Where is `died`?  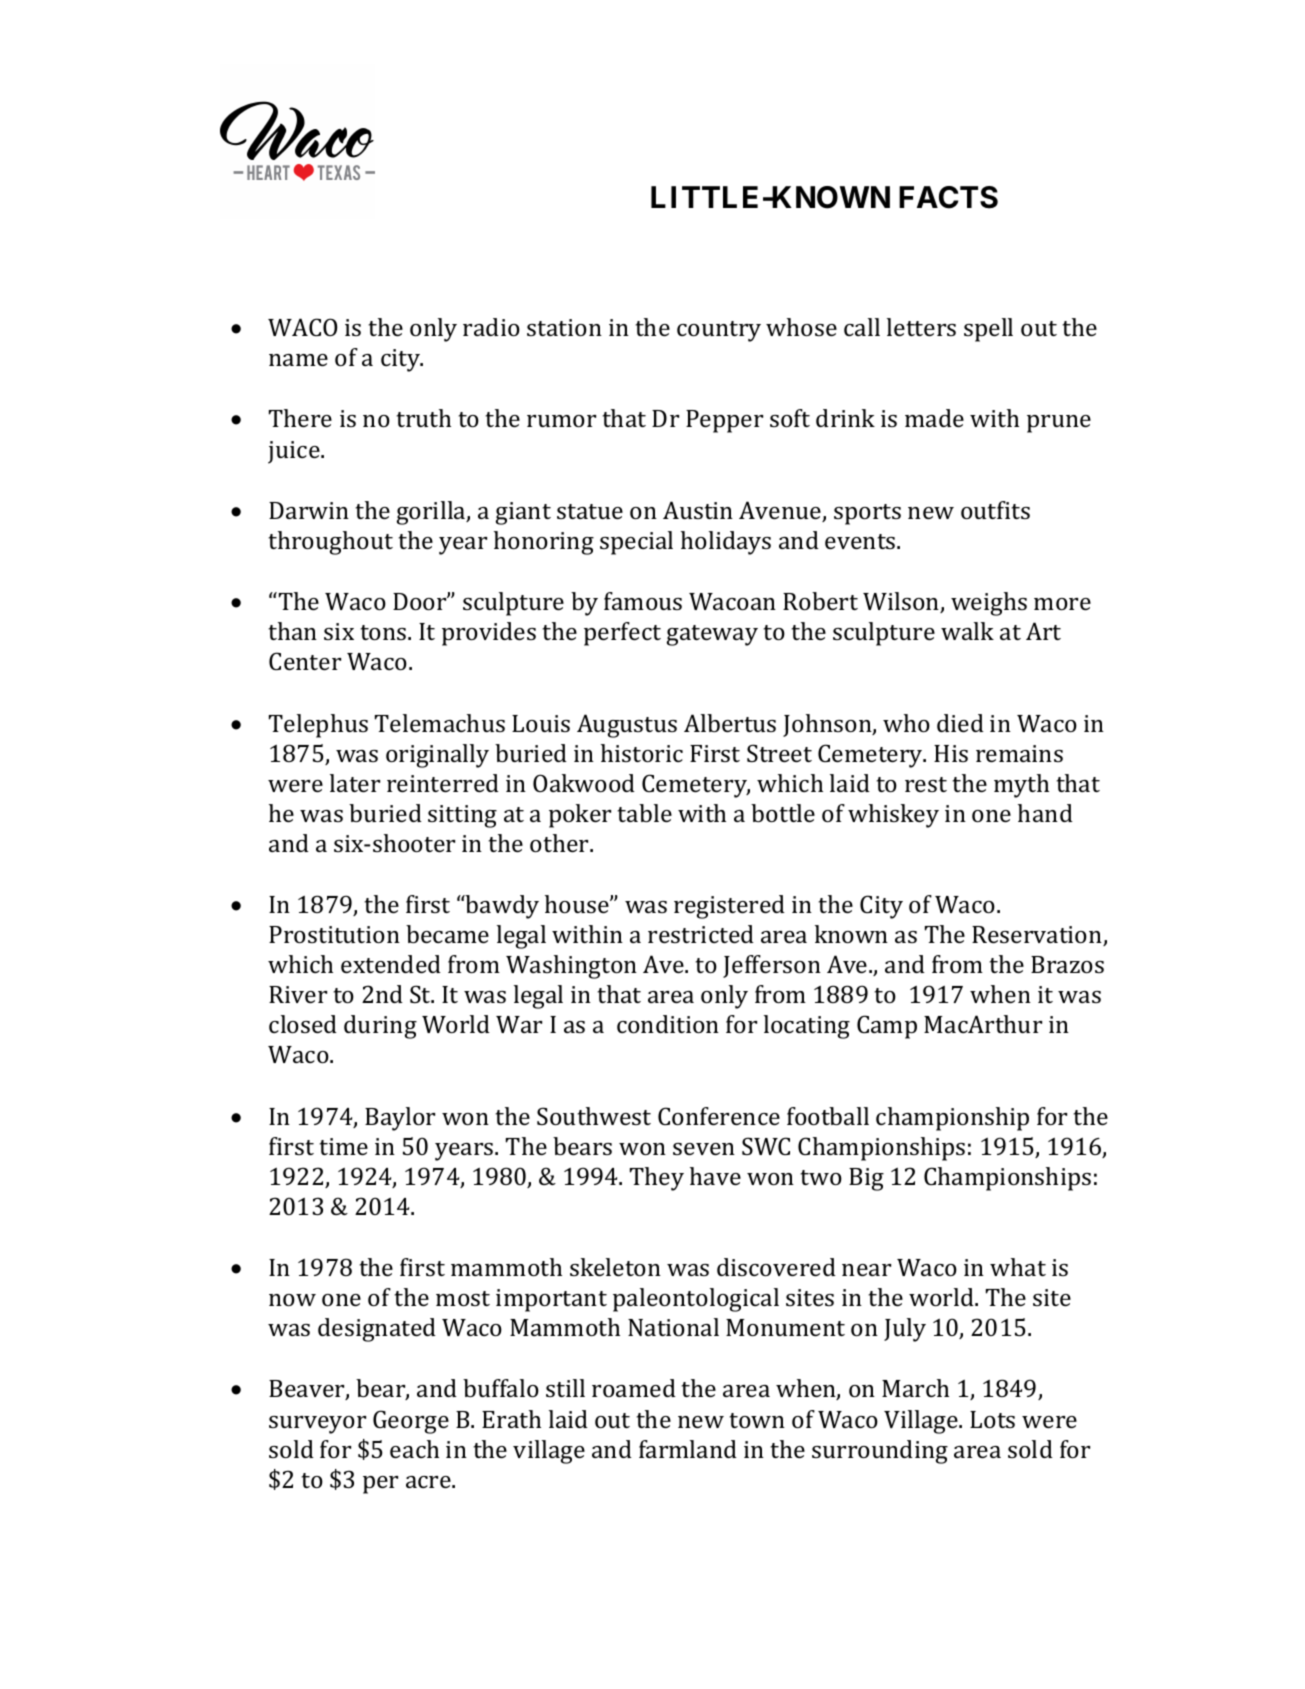 died is located at coordinates (960, 723).
